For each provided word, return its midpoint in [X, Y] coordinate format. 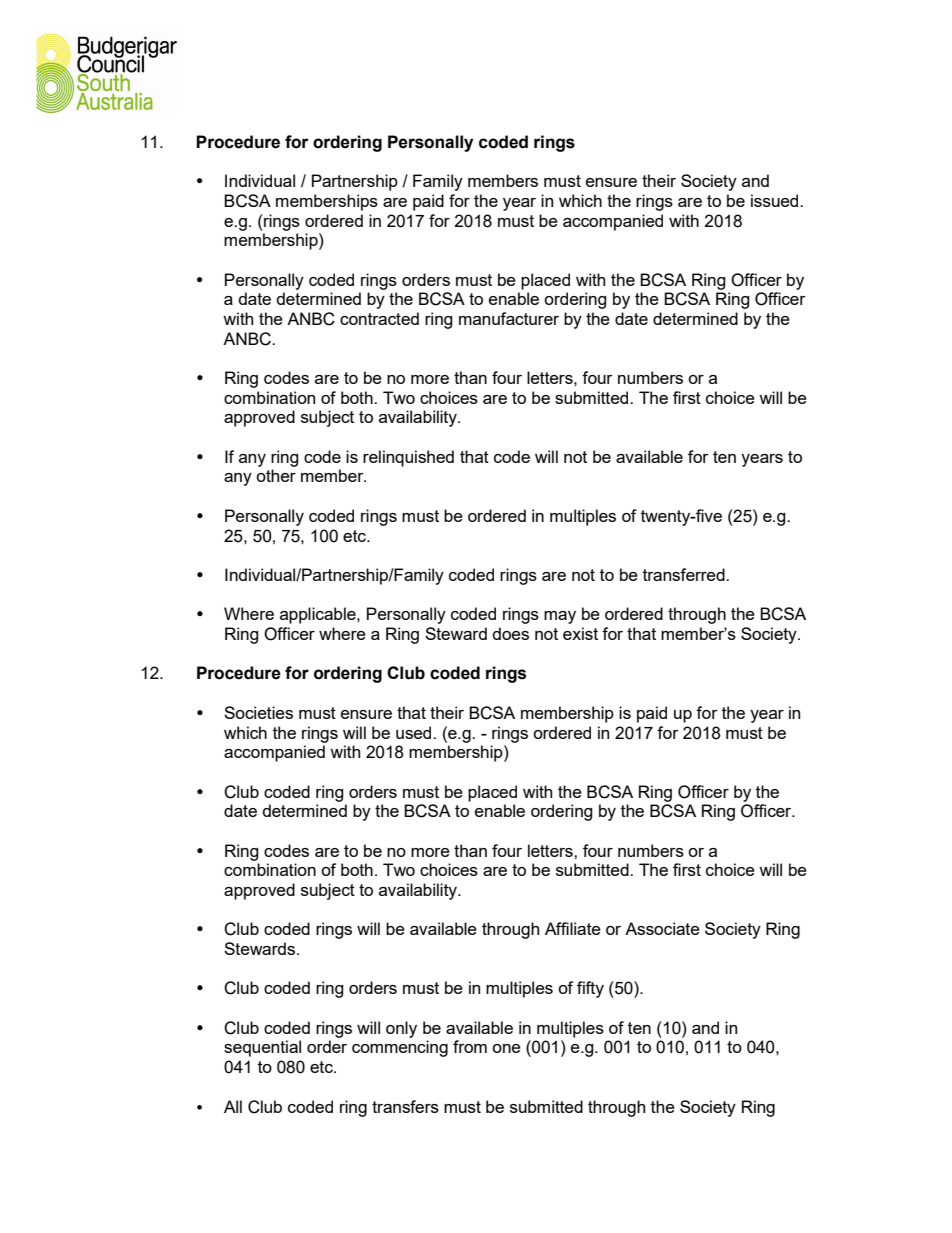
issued [776, 200]
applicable [319, 615]
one [506, 1048]
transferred [685, 574]
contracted [379, 318]
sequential [262, 1048]
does [511, 633]
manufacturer [509, 318]
